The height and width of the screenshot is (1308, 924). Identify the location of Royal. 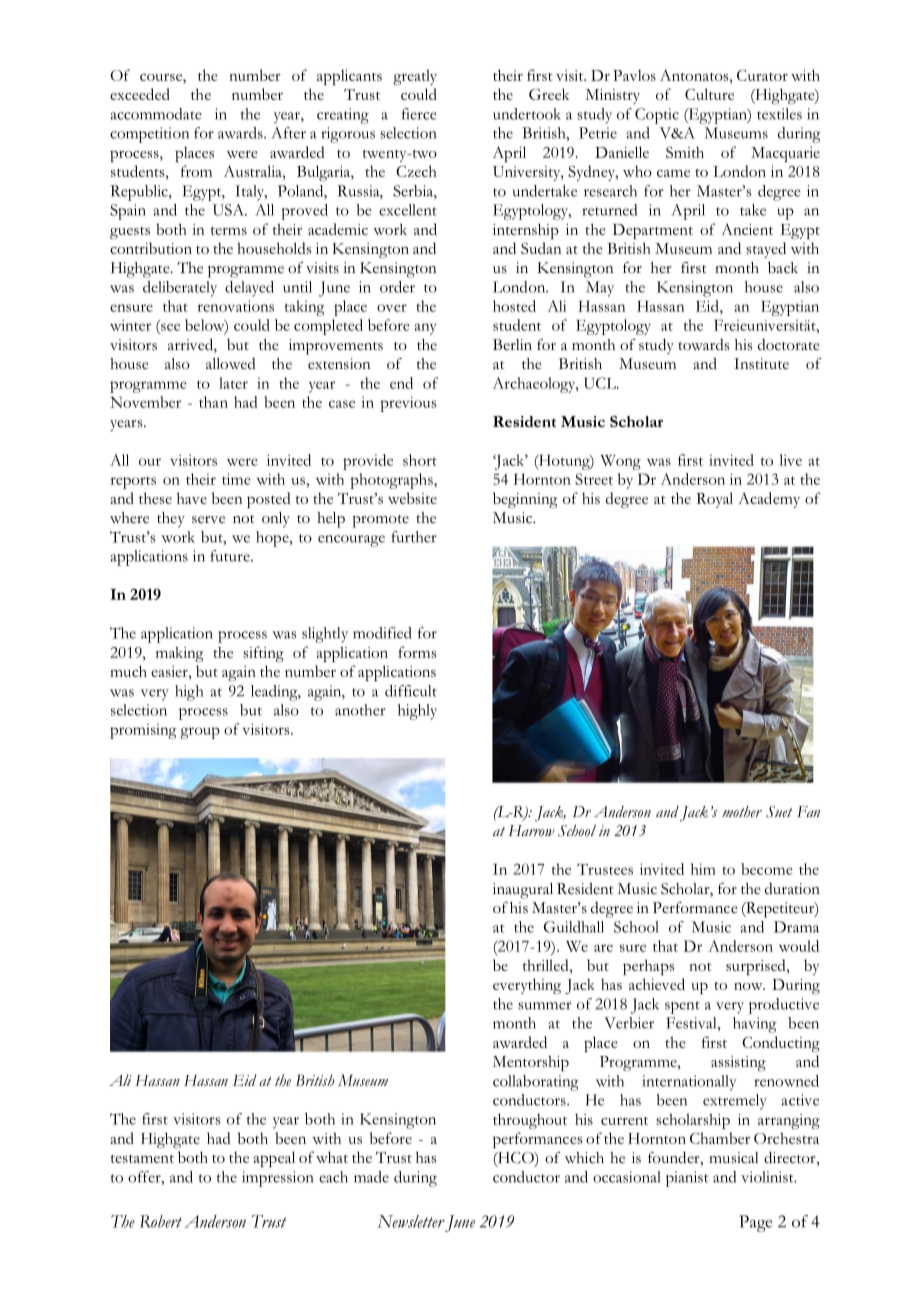
(714, 500).
